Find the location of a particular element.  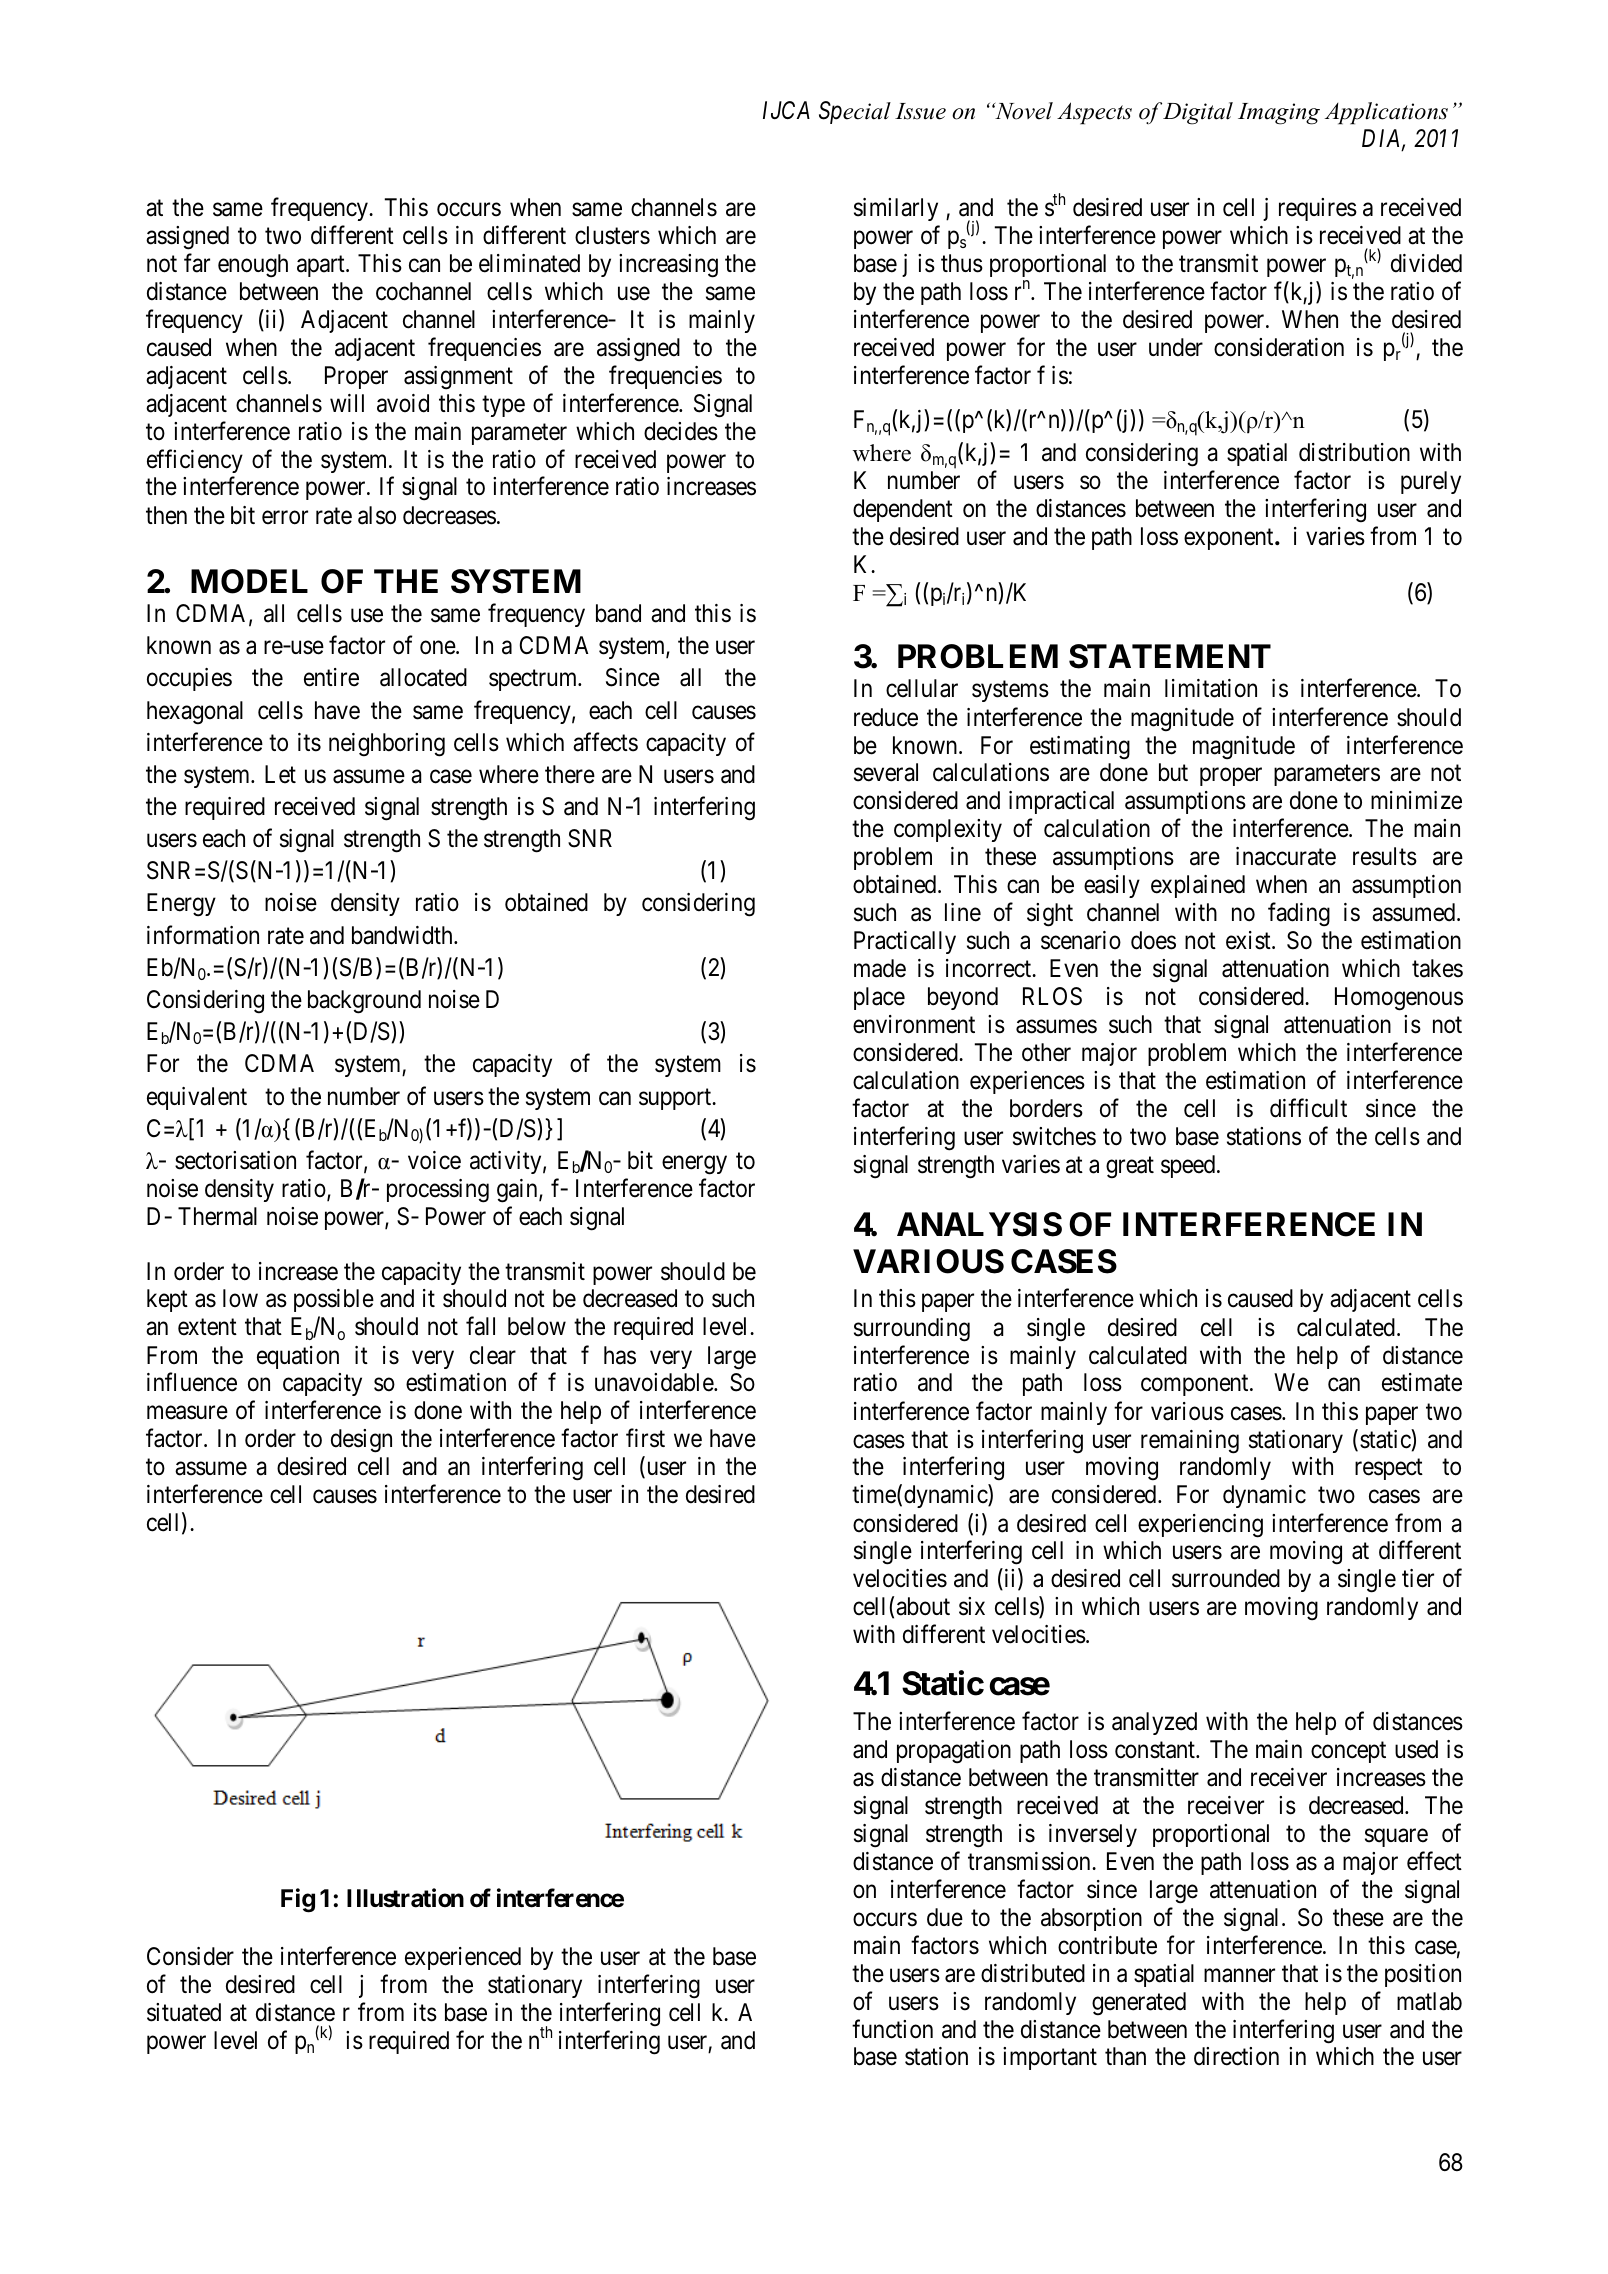

apart is located at coordinates (322, 266).
